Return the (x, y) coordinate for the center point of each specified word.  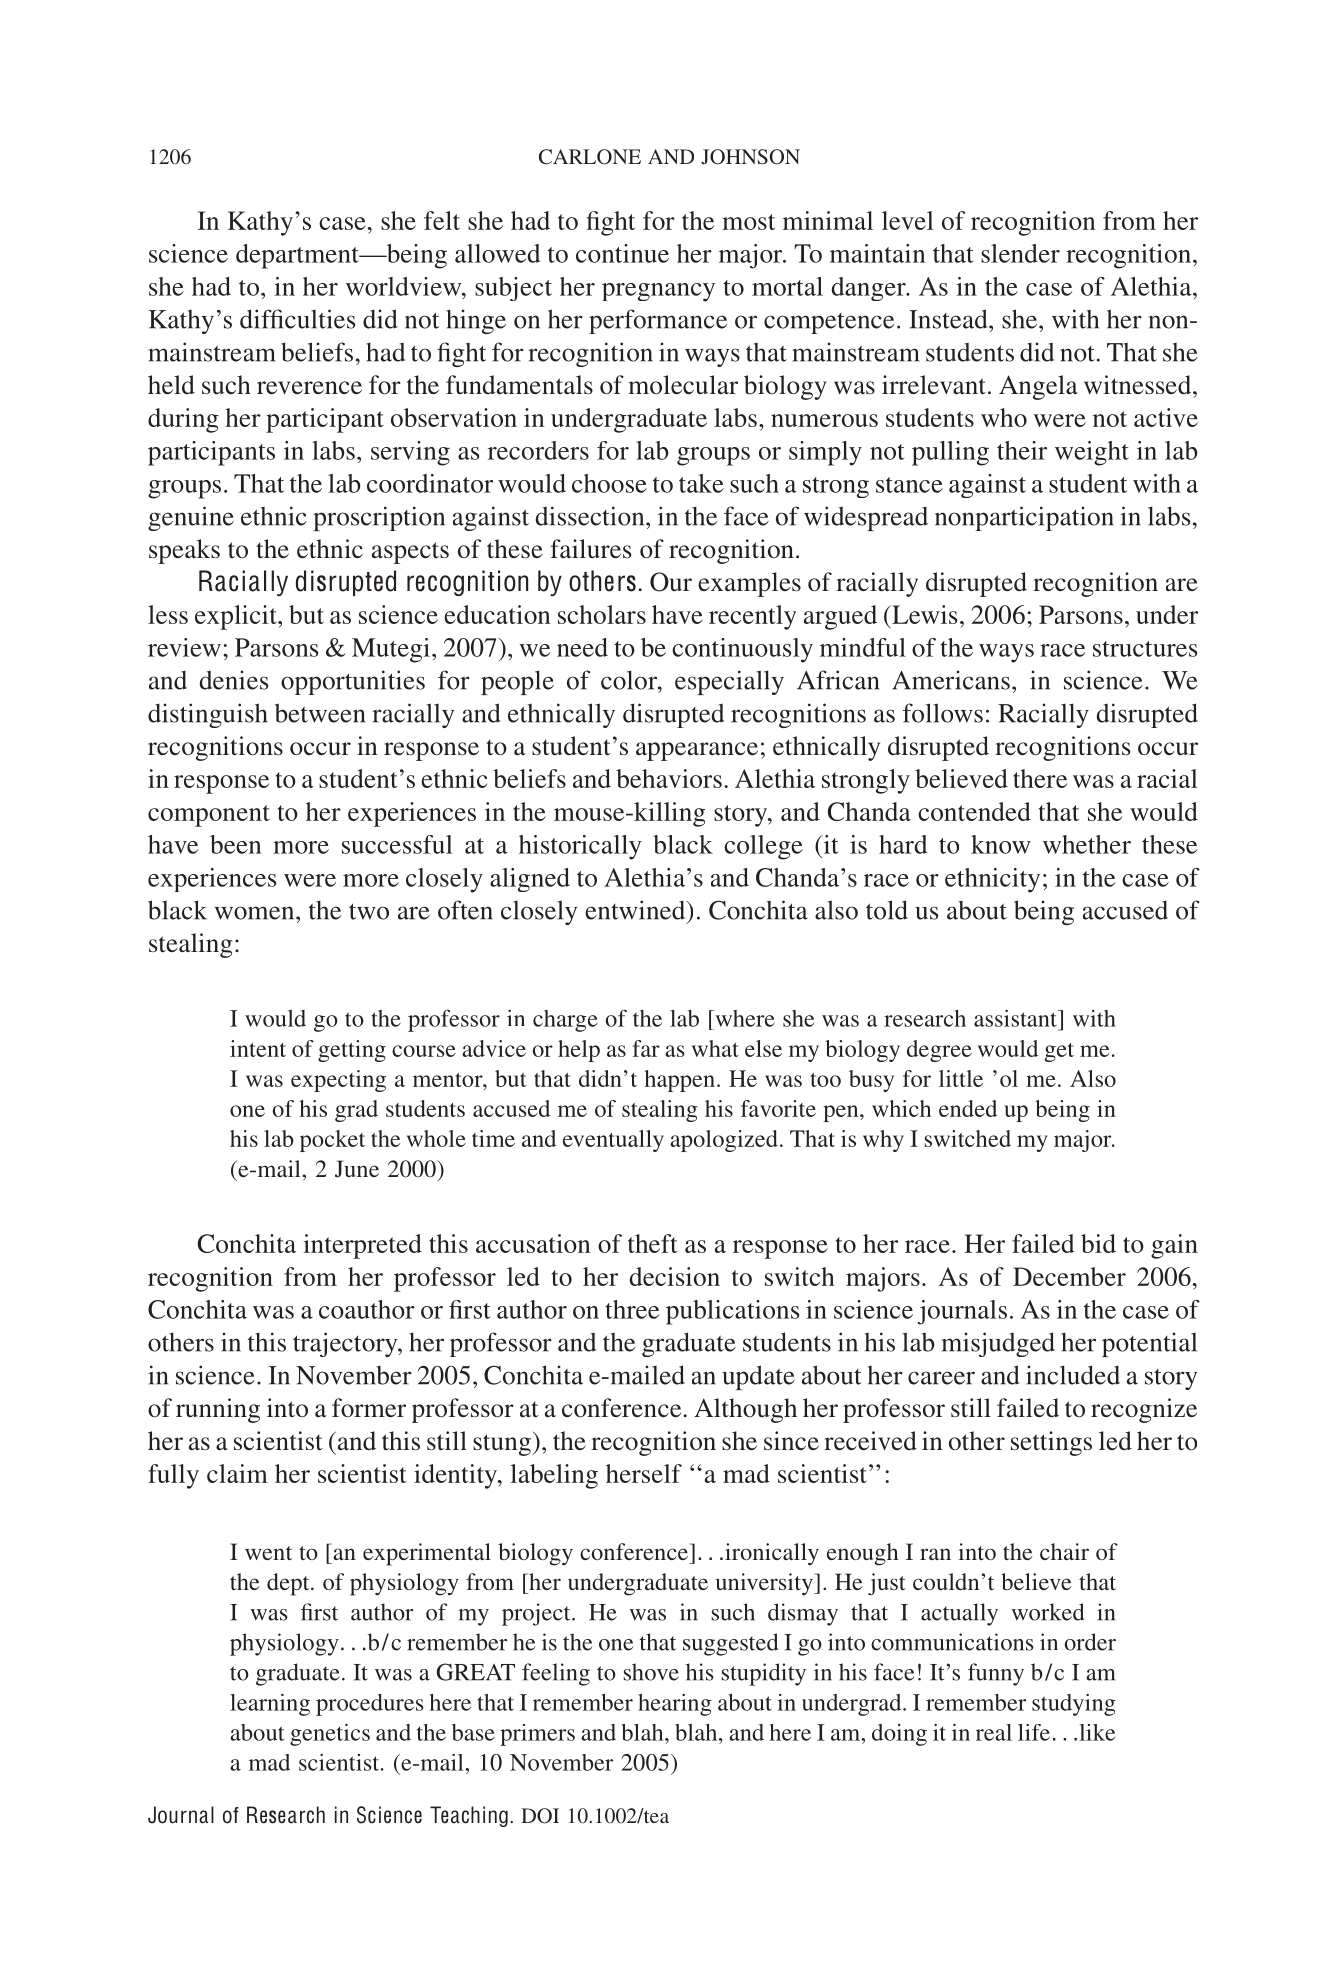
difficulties (297, 319)
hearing (675, 1705)
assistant (1016, 1018)
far (646, 1048)
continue (622, 253)
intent (258, 1048)
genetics (330, 1735)
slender (1020, 253)
